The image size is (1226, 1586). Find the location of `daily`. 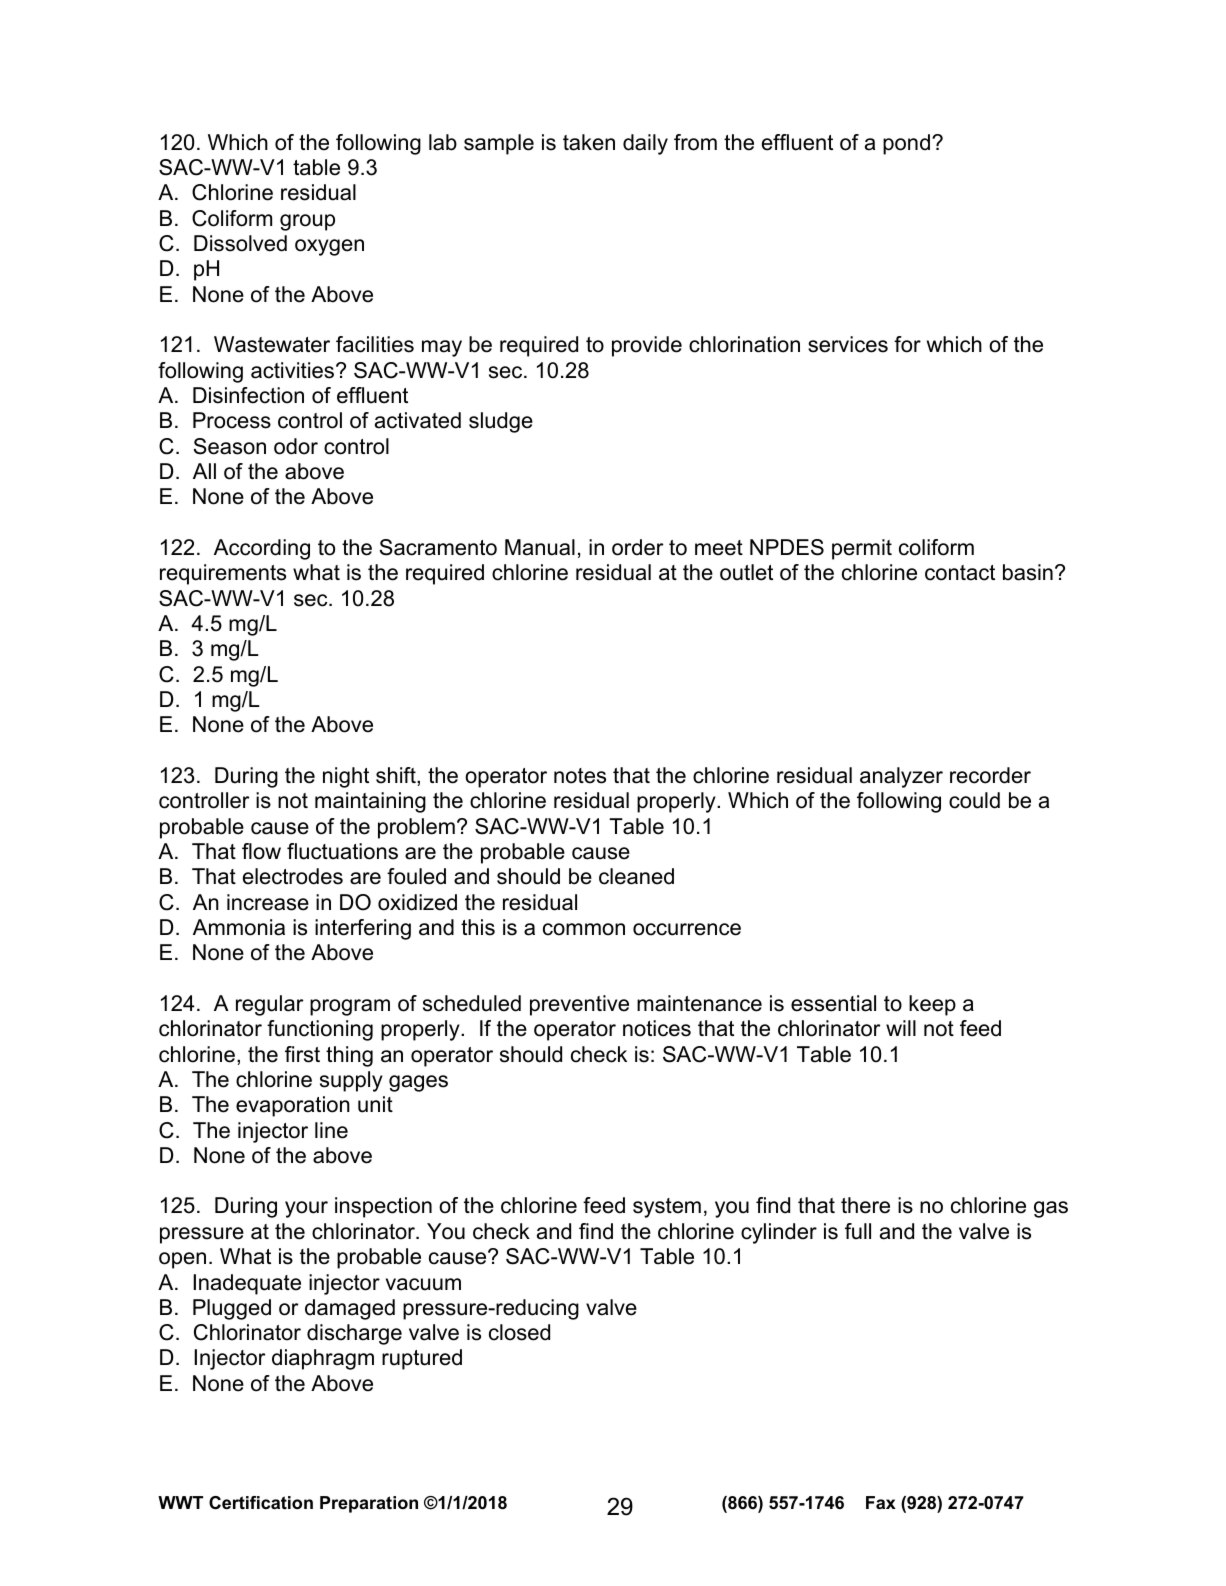

daily is located at coordinates (645, 144).
